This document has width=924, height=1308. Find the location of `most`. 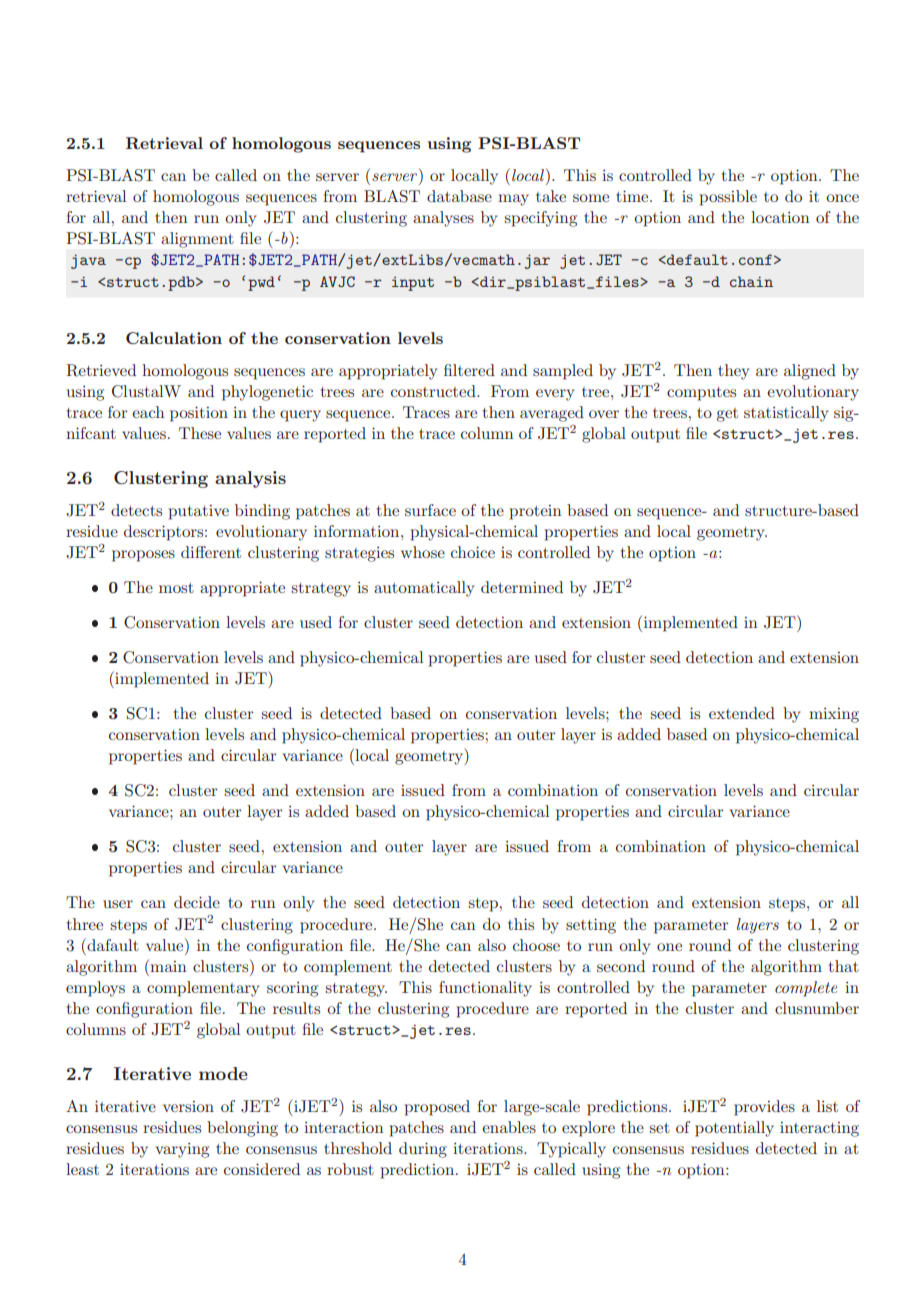

most is located at coordinates (176, 588).
